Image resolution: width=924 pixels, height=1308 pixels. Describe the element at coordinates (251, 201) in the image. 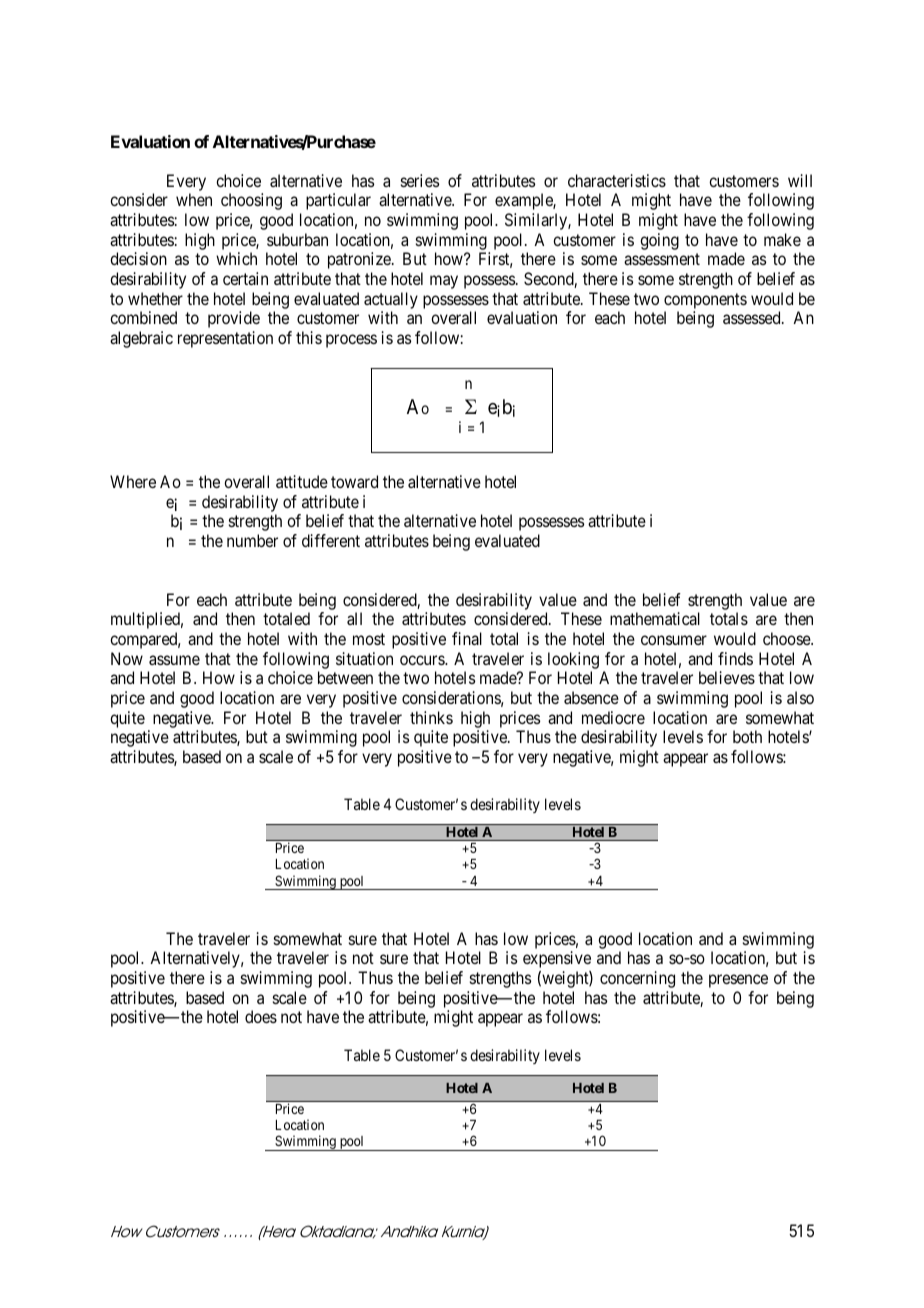

I see `choosing` at that location.
